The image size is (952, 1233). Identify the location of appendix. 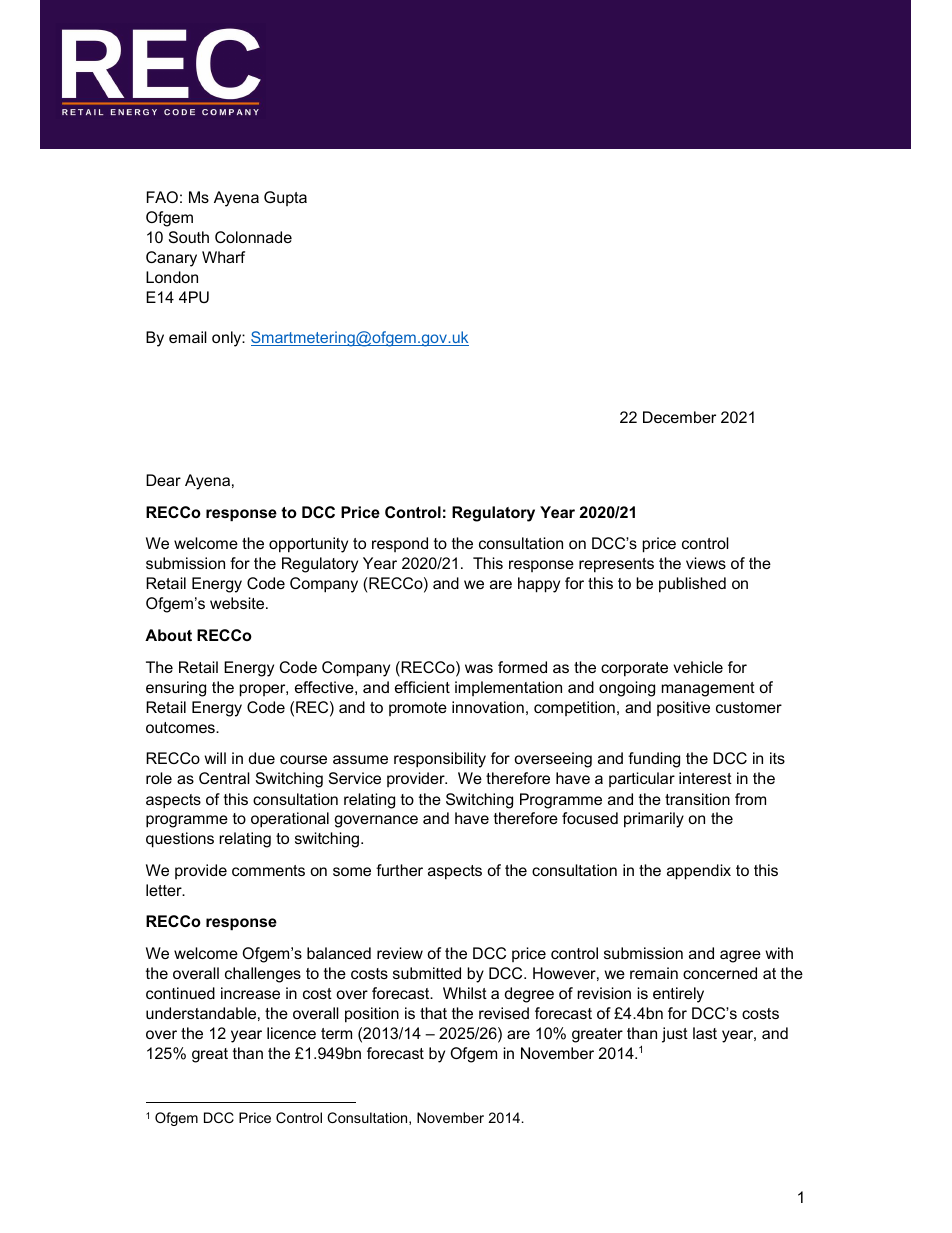
(699, 872).
